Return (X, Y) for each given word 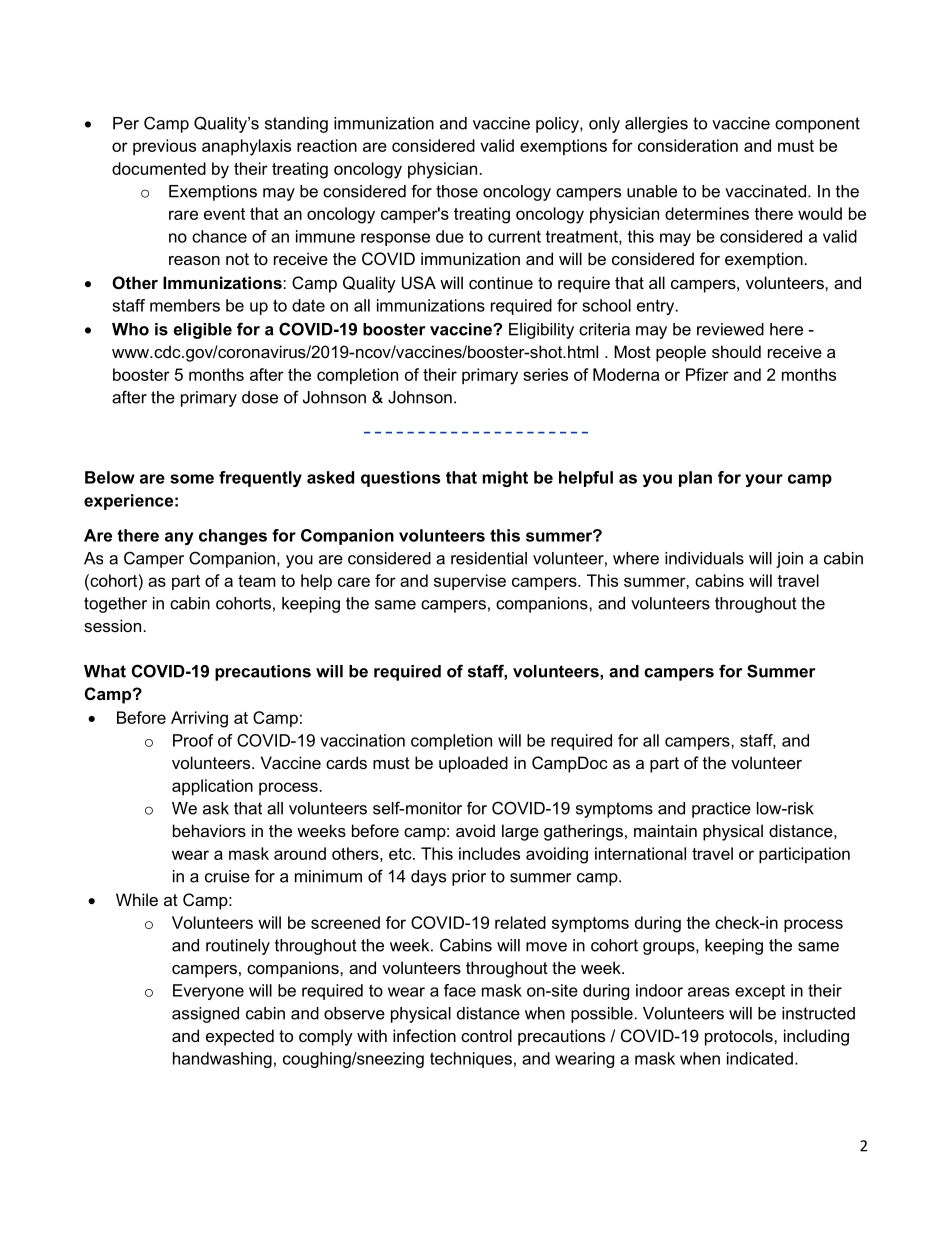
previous (164, 147)
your (764, 480)
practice (721, 810)
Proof (193, 740)
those (457, 191)
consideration (688, 145)
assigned (205, 1015)
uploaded (473, 764)
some (192, 479)
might (505, 479)
